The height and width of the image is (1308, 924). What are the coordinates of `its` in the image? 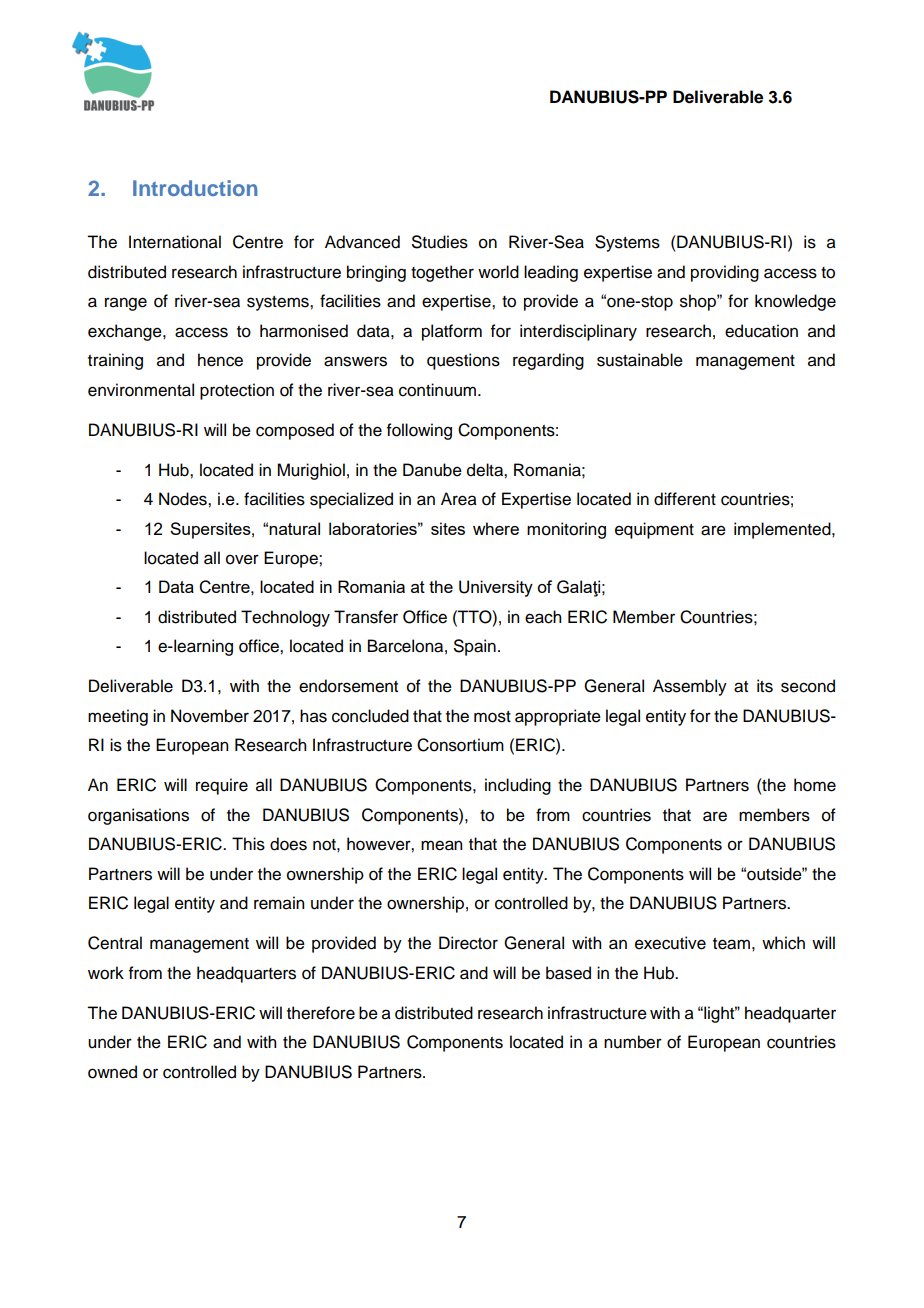 It's located at (765, 686).
